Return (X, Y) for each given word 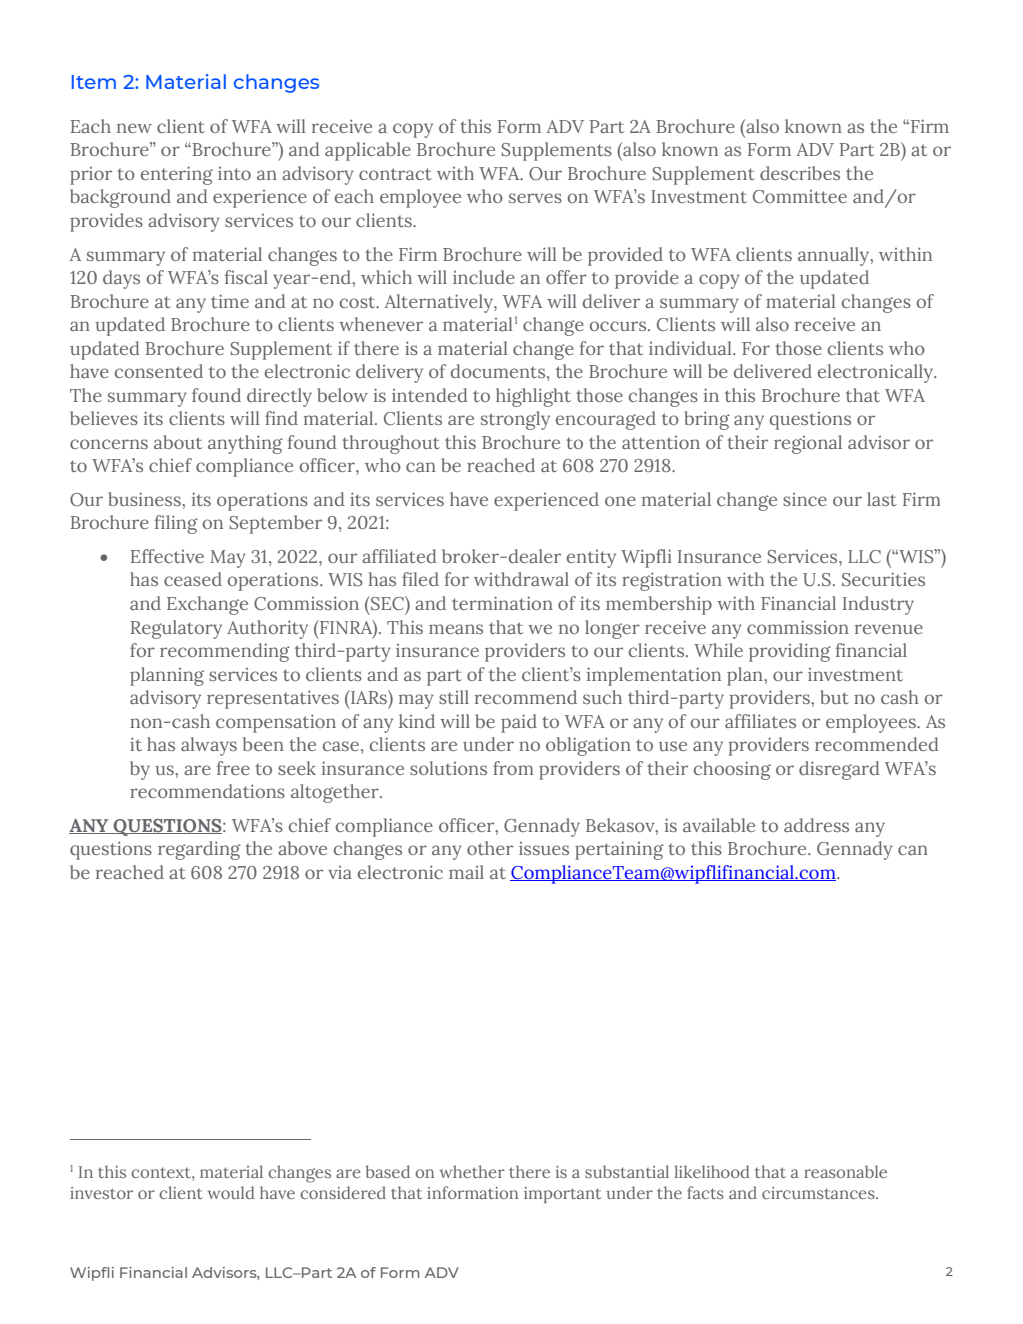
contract (395, 174)
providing (790, 652)
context (162, 1172)
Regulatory (176, 629)
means (456, 629)
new (134, 128)
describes (800, 173)
